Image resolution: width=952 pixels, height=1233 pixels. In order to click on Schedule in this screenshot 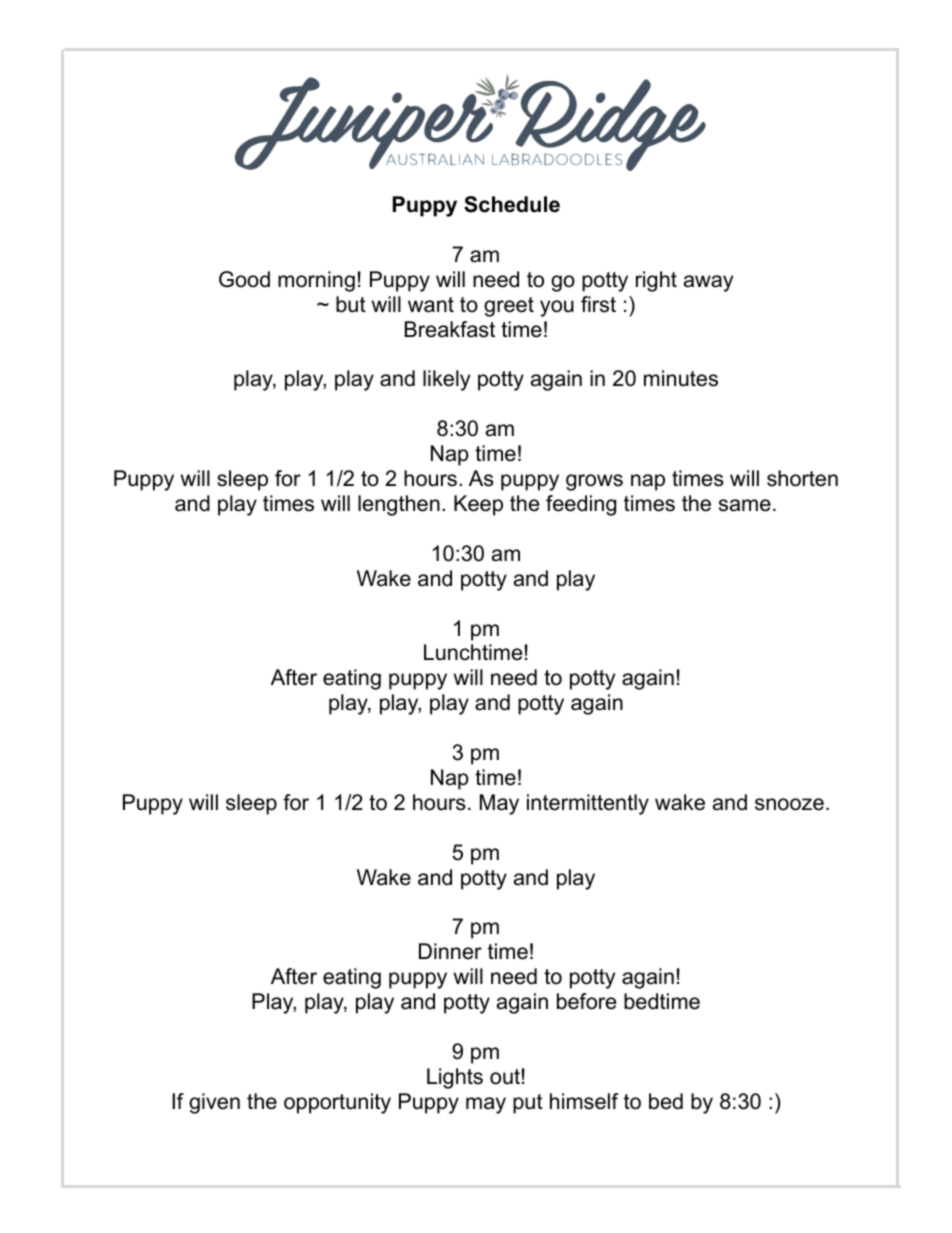, I will do `click(512, 204)`.
